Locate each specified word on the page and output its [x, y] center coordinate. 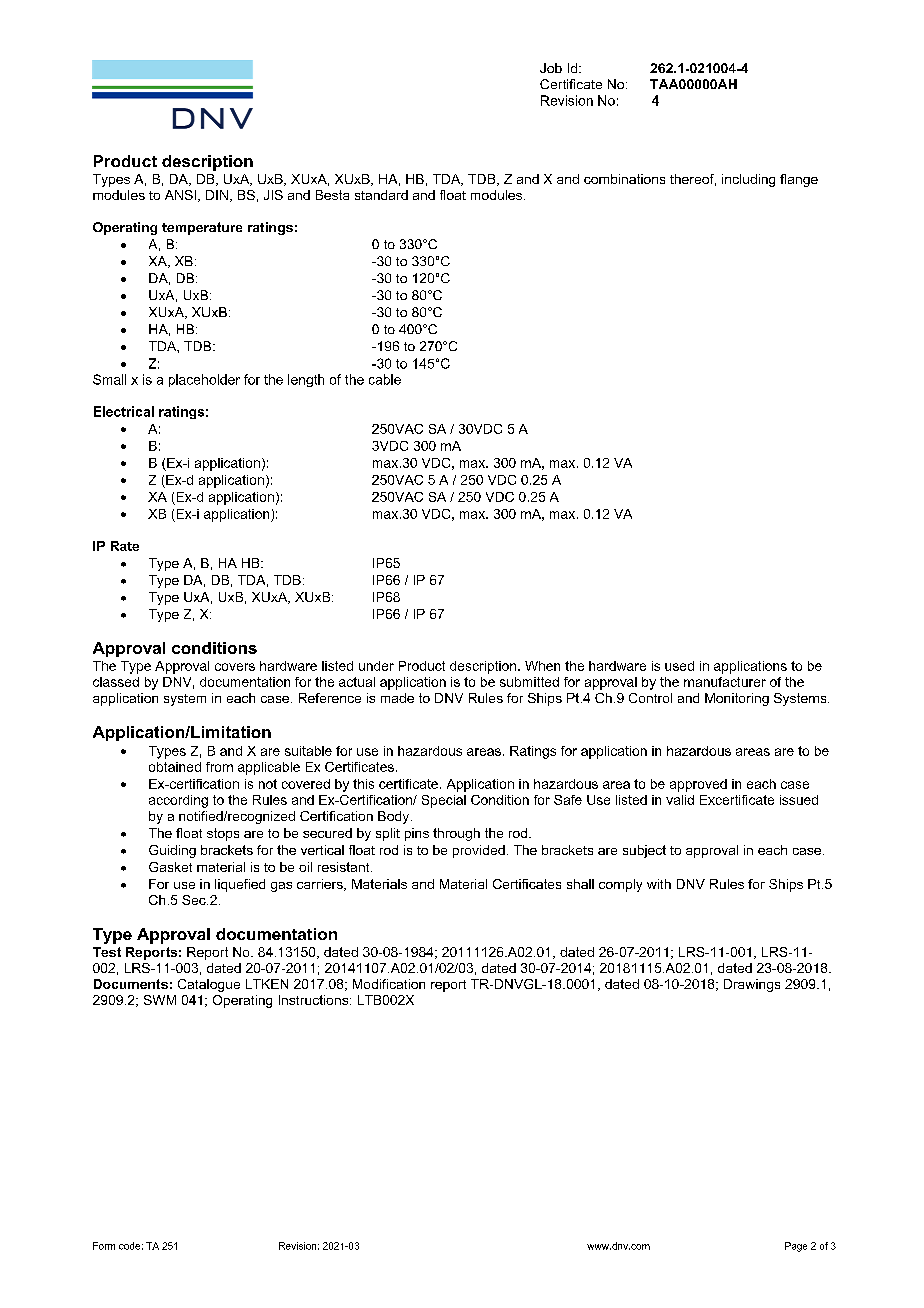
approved [698, 785]
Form [104, 1246]
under [376, 666]
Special [444, 801]
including [748, 180]
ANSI [180, 195]
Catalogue [209, 985]
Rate [125, 546]
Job [551, 68]
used [679, 666]
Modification [389, 984]
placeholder [204, 380]
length [306, 380]
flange [799, 180]
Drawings [752, 985]
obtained [175, 767]
